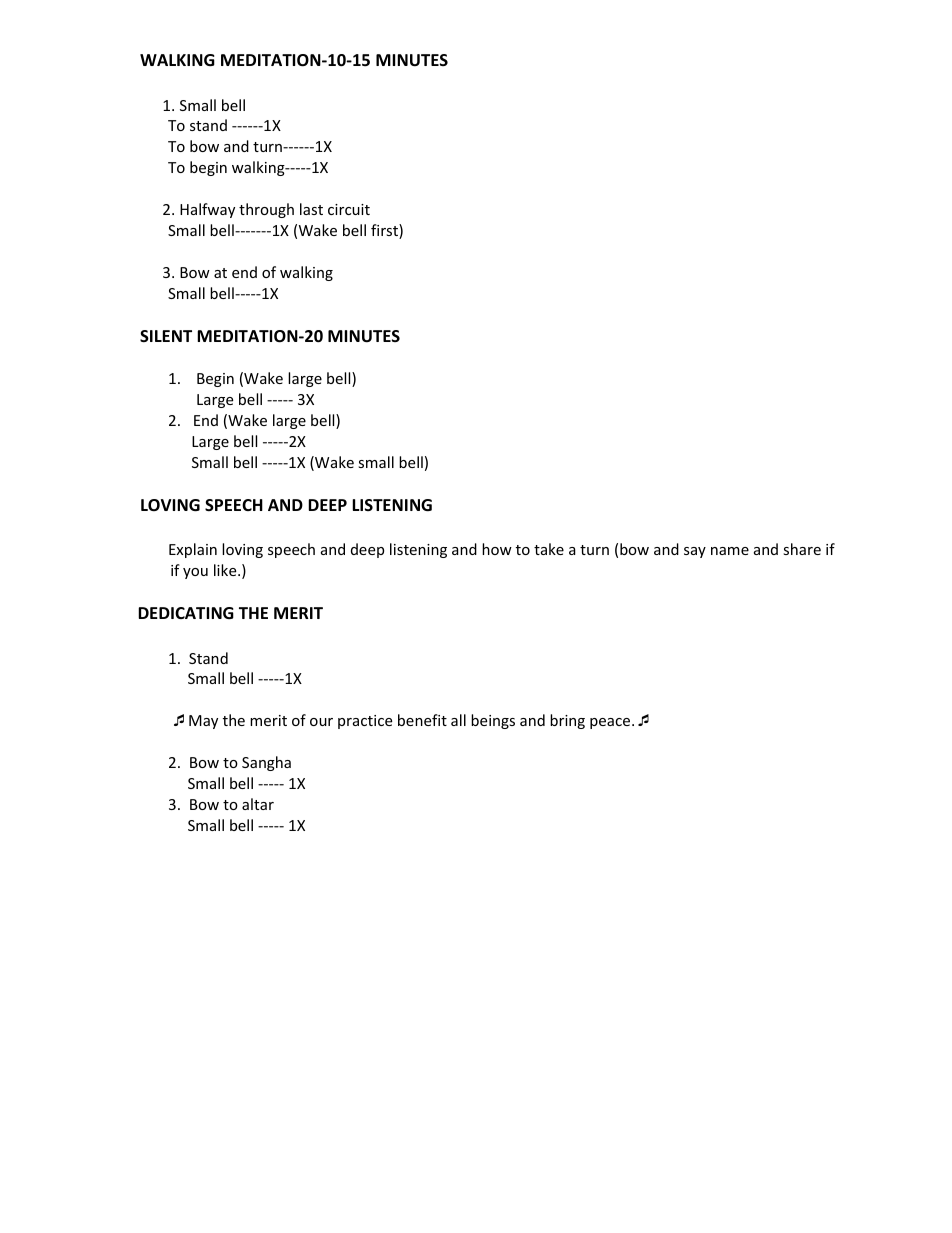 The height and width of the screenshot is (1233, 952). Describe the element at coordinates (549, 549) in the screenshot. I see `take` at that location.
